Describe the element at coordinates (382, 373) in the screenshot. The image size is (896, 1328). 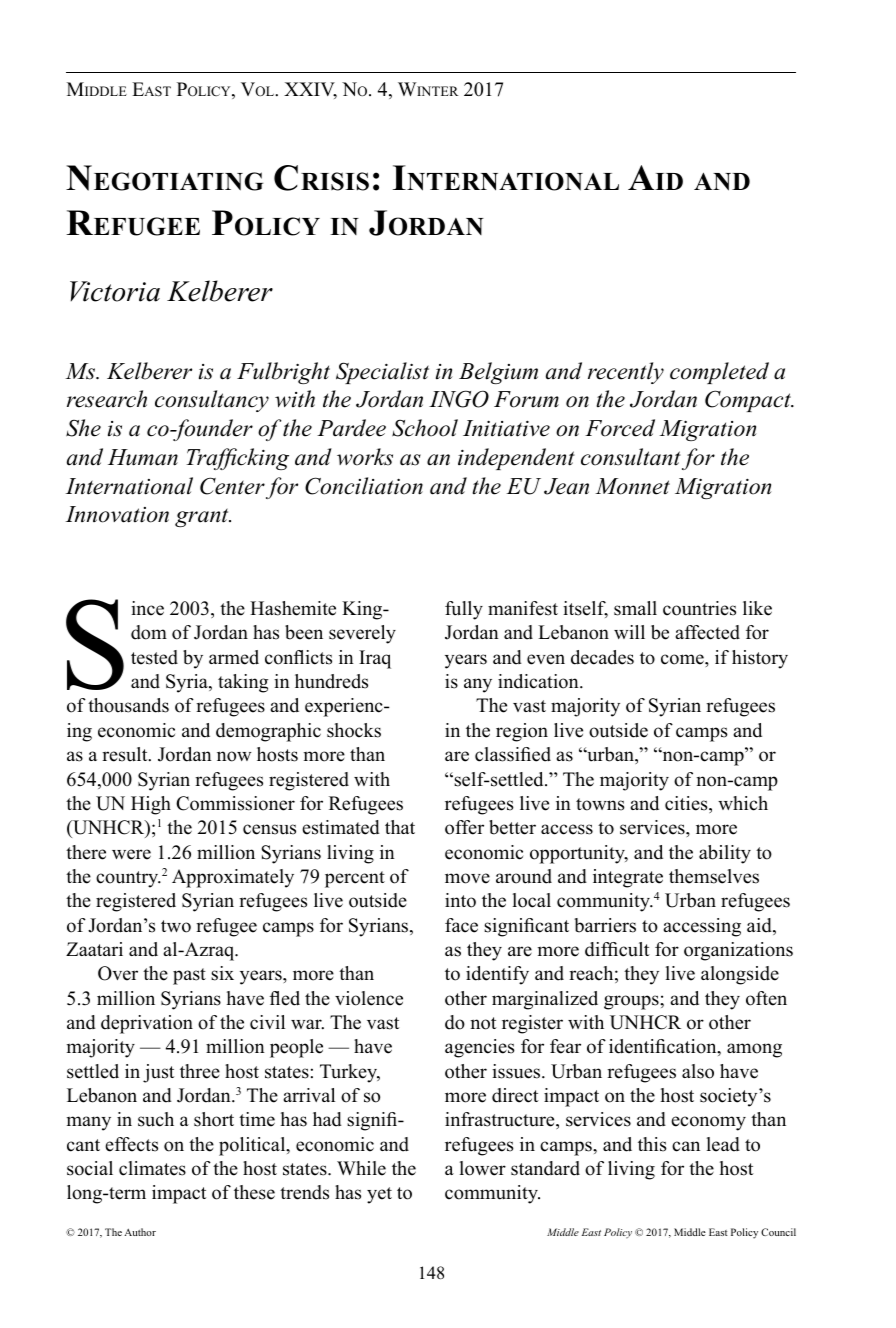
I see `Specialist` at that location.
